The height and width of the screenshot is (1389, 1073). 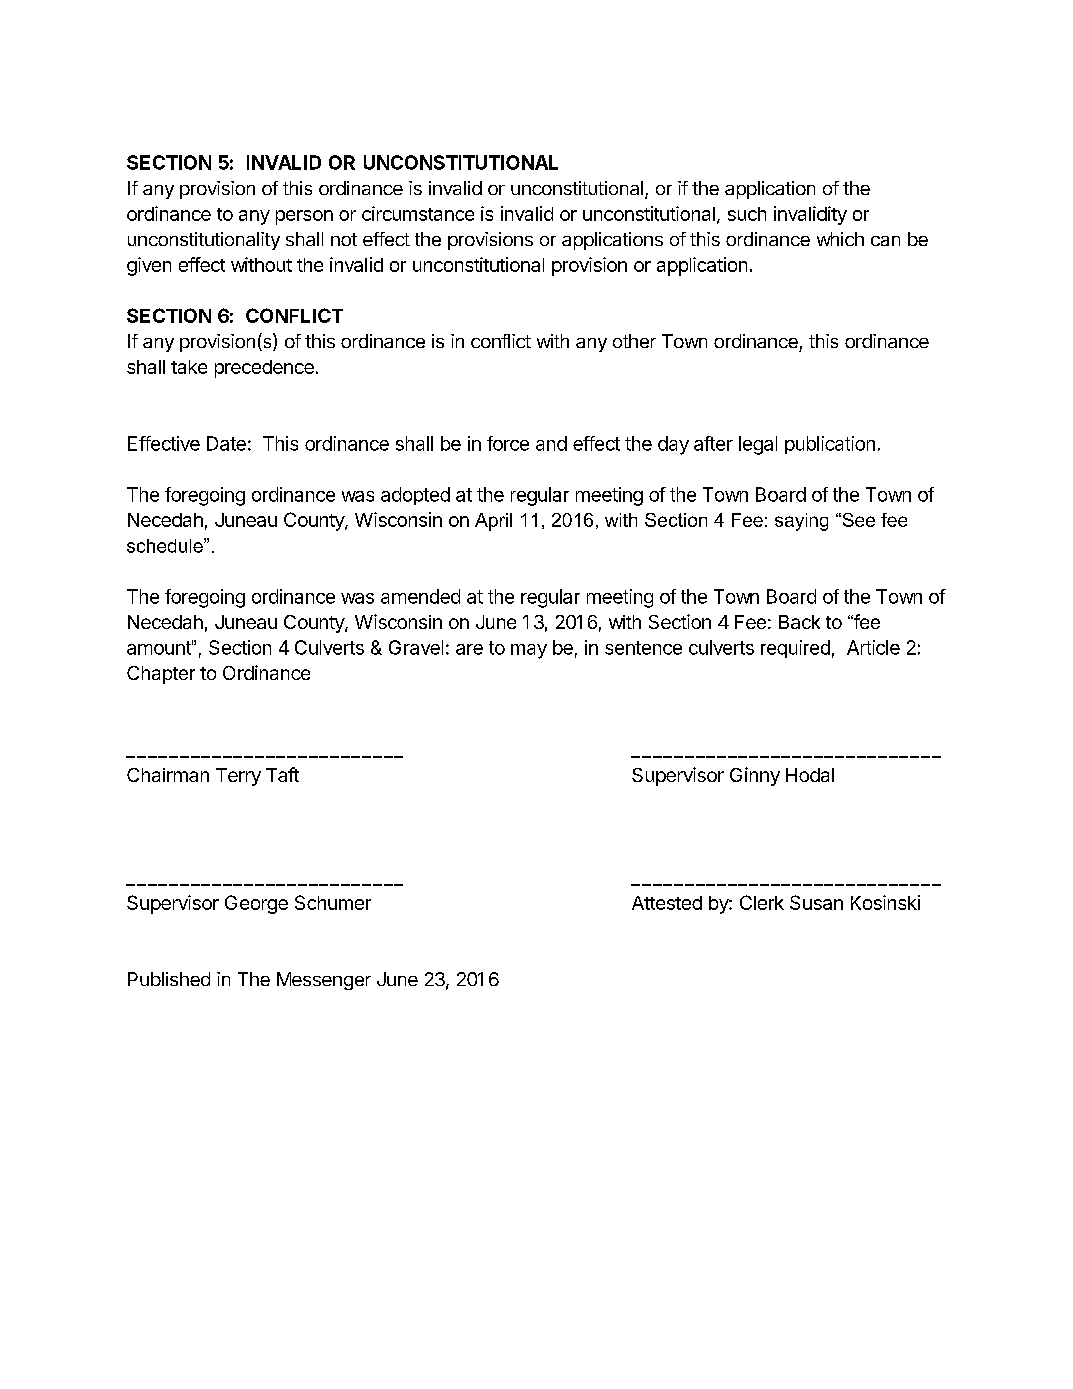 I want to click on circumstance, so click(x=418, y=213).
